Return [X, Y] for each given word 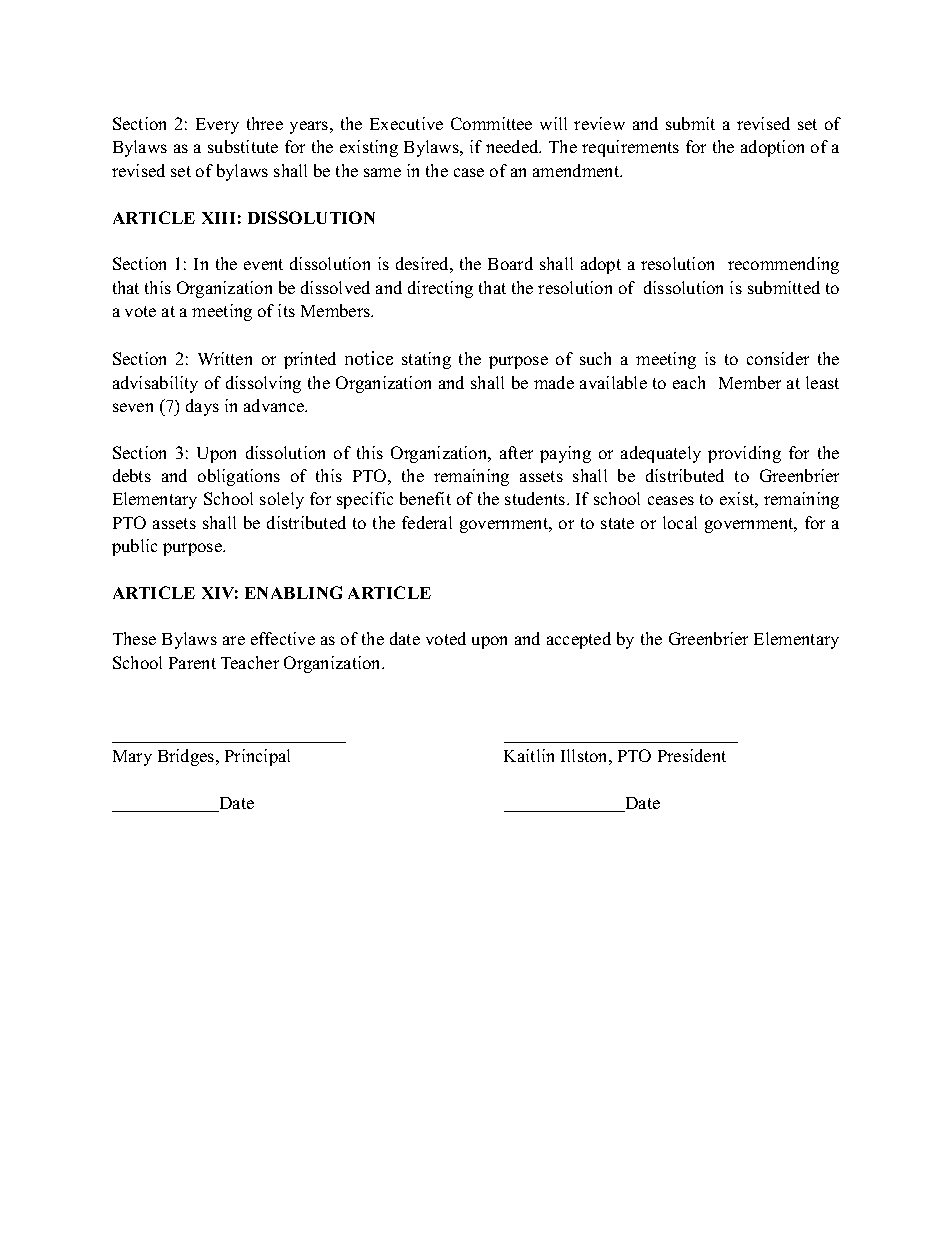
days [202, 407]
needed [513, 146]
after [516, 452]
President [692, 755]
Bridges [187, 757]
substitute [243, 146]
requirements [630, 148]
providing [744, 454]
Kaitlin [529, 755]
